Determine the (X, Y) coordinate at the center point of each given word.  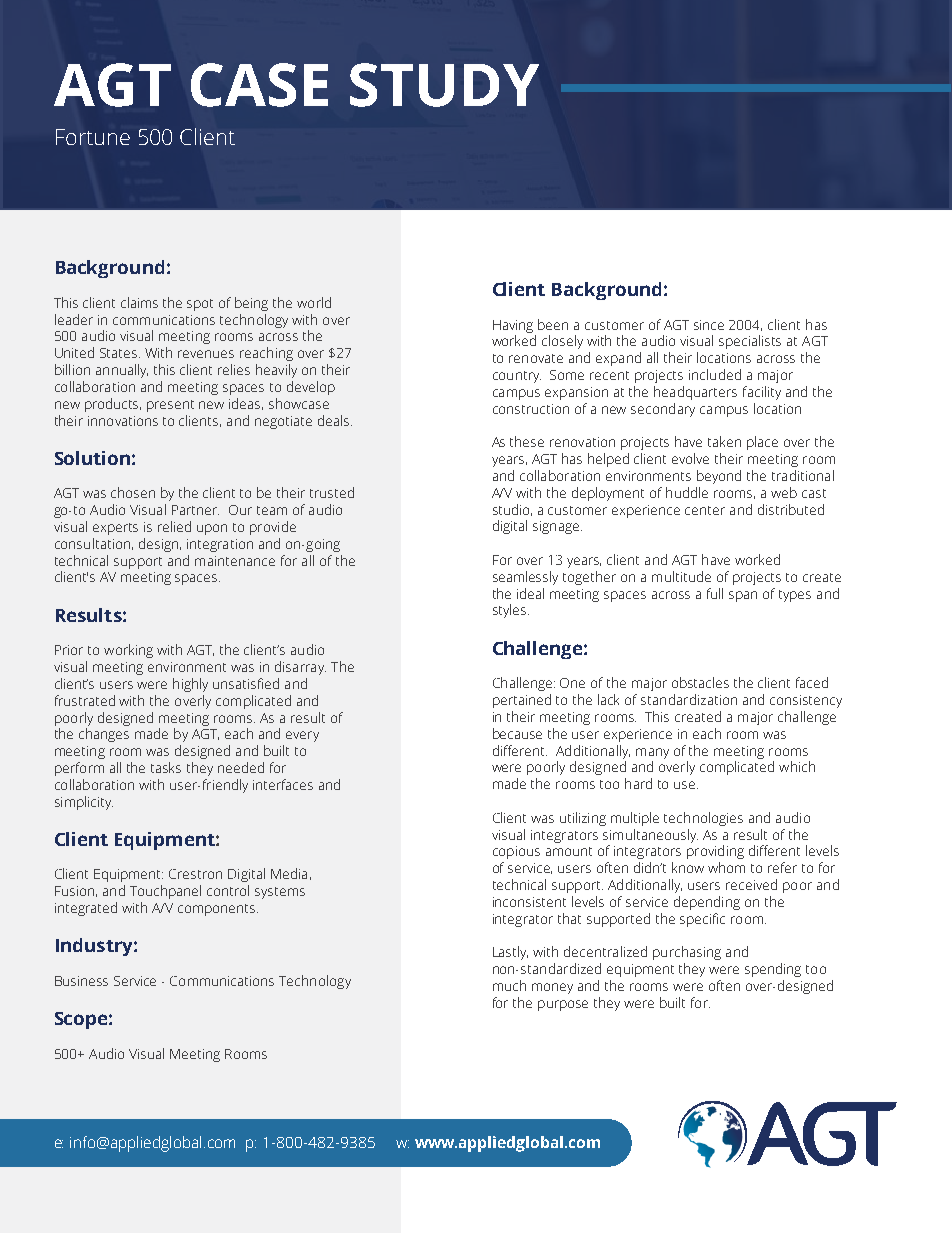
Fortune (93, 137)
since (709, 325)
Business (81, 981)
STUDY (444, 85)
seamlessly (525, 578)
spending (773, 970)
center (705, 510)
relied (174, 526)
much (509, 985)
